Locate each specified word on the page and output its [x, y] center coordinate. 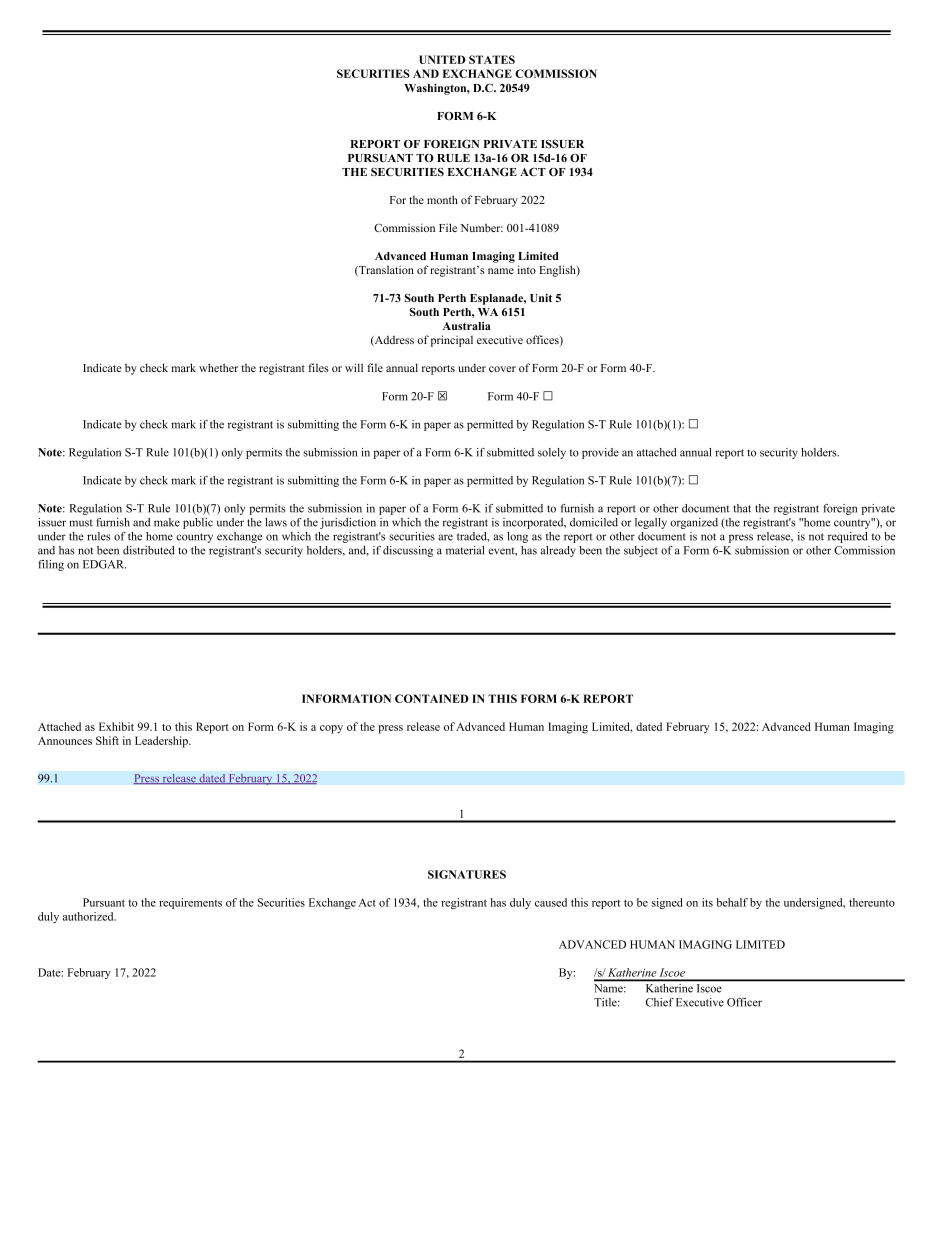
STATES [492, 59]
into [527, 269]
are [445, 537]
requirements [190, 903]
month [442, 199]
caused [551, 902]
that [742, 508]
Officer [744, 1002]
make [167, 522]
